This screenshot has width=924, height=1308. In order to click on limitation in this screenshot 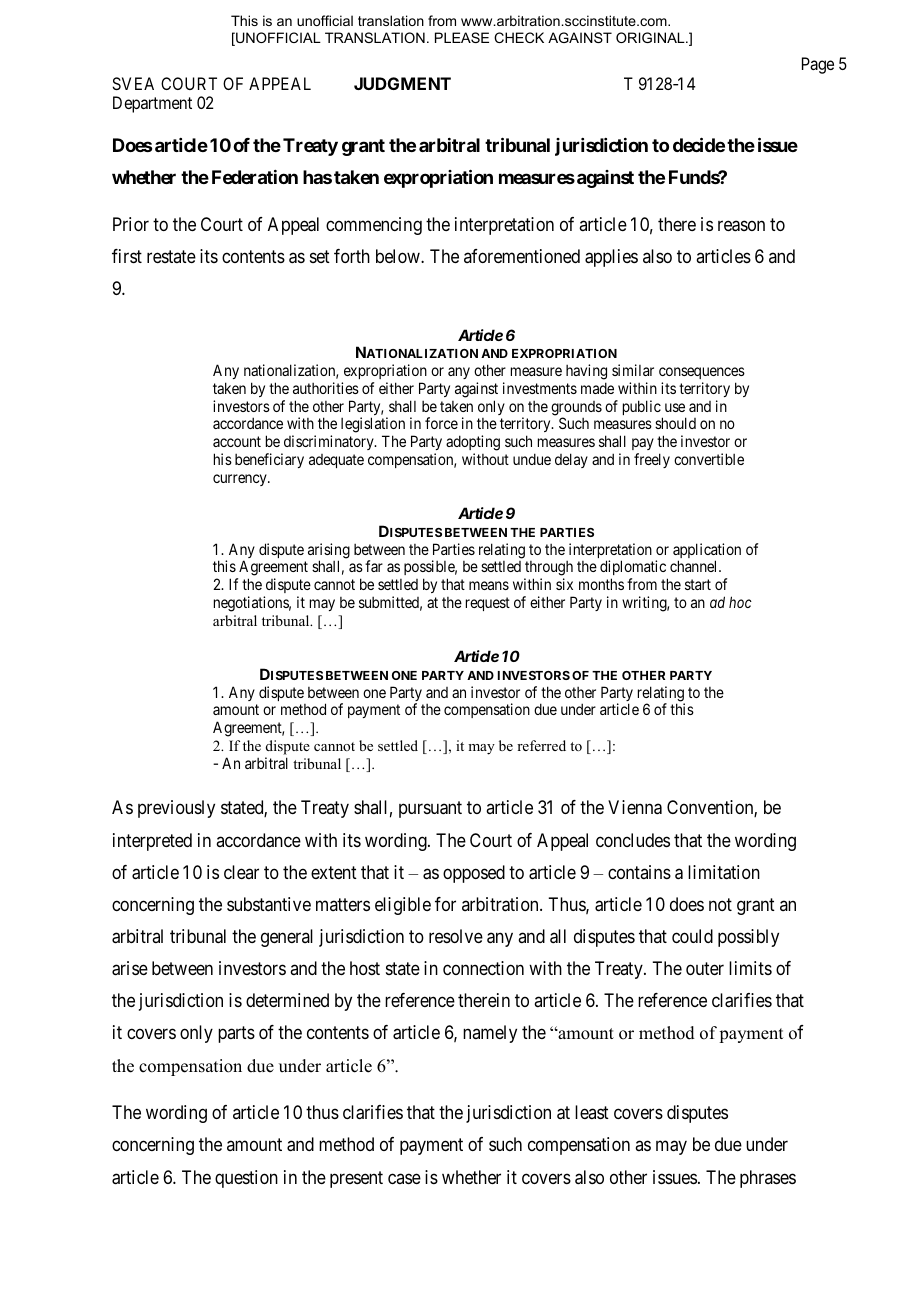, I will do `click(724, 872)`.
